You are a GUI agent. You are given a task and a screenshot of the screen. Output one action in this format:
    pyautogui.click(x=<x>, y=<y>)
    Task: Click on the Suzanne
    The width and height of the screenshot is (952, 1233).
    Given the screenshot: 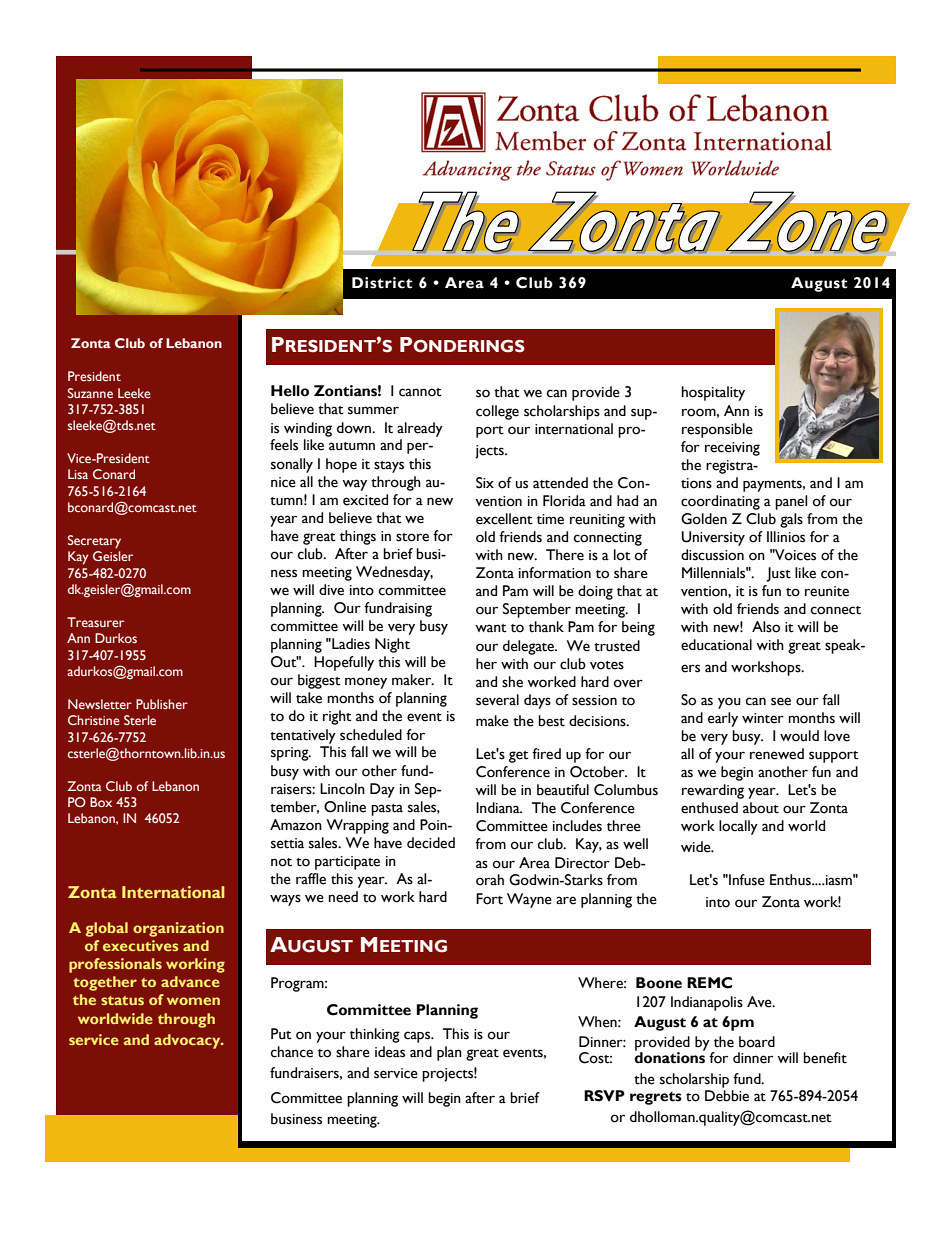 What is the action you would take?
    pyautogui.click(x=90, y=393)
